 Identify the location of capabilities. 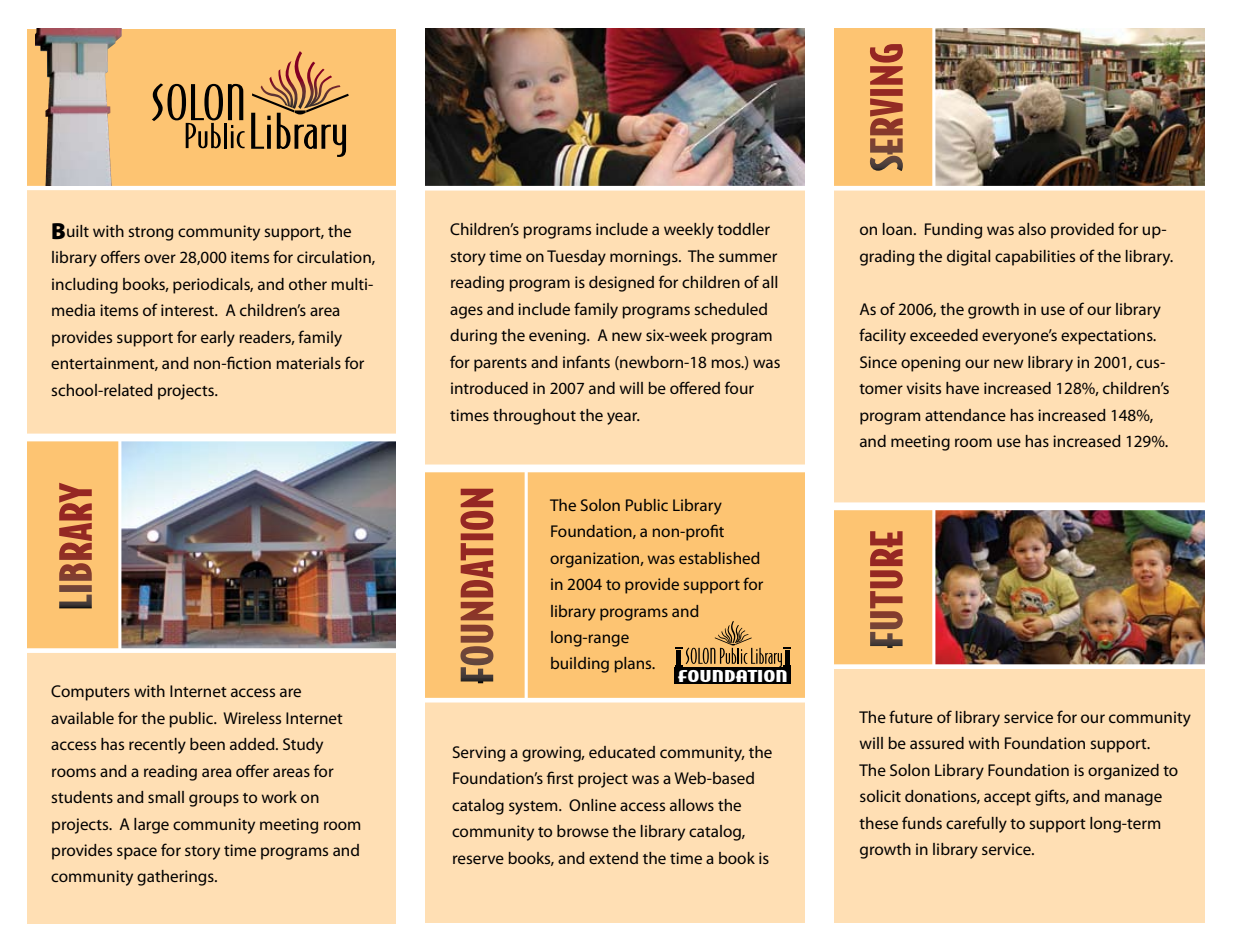
(1035, 258).
